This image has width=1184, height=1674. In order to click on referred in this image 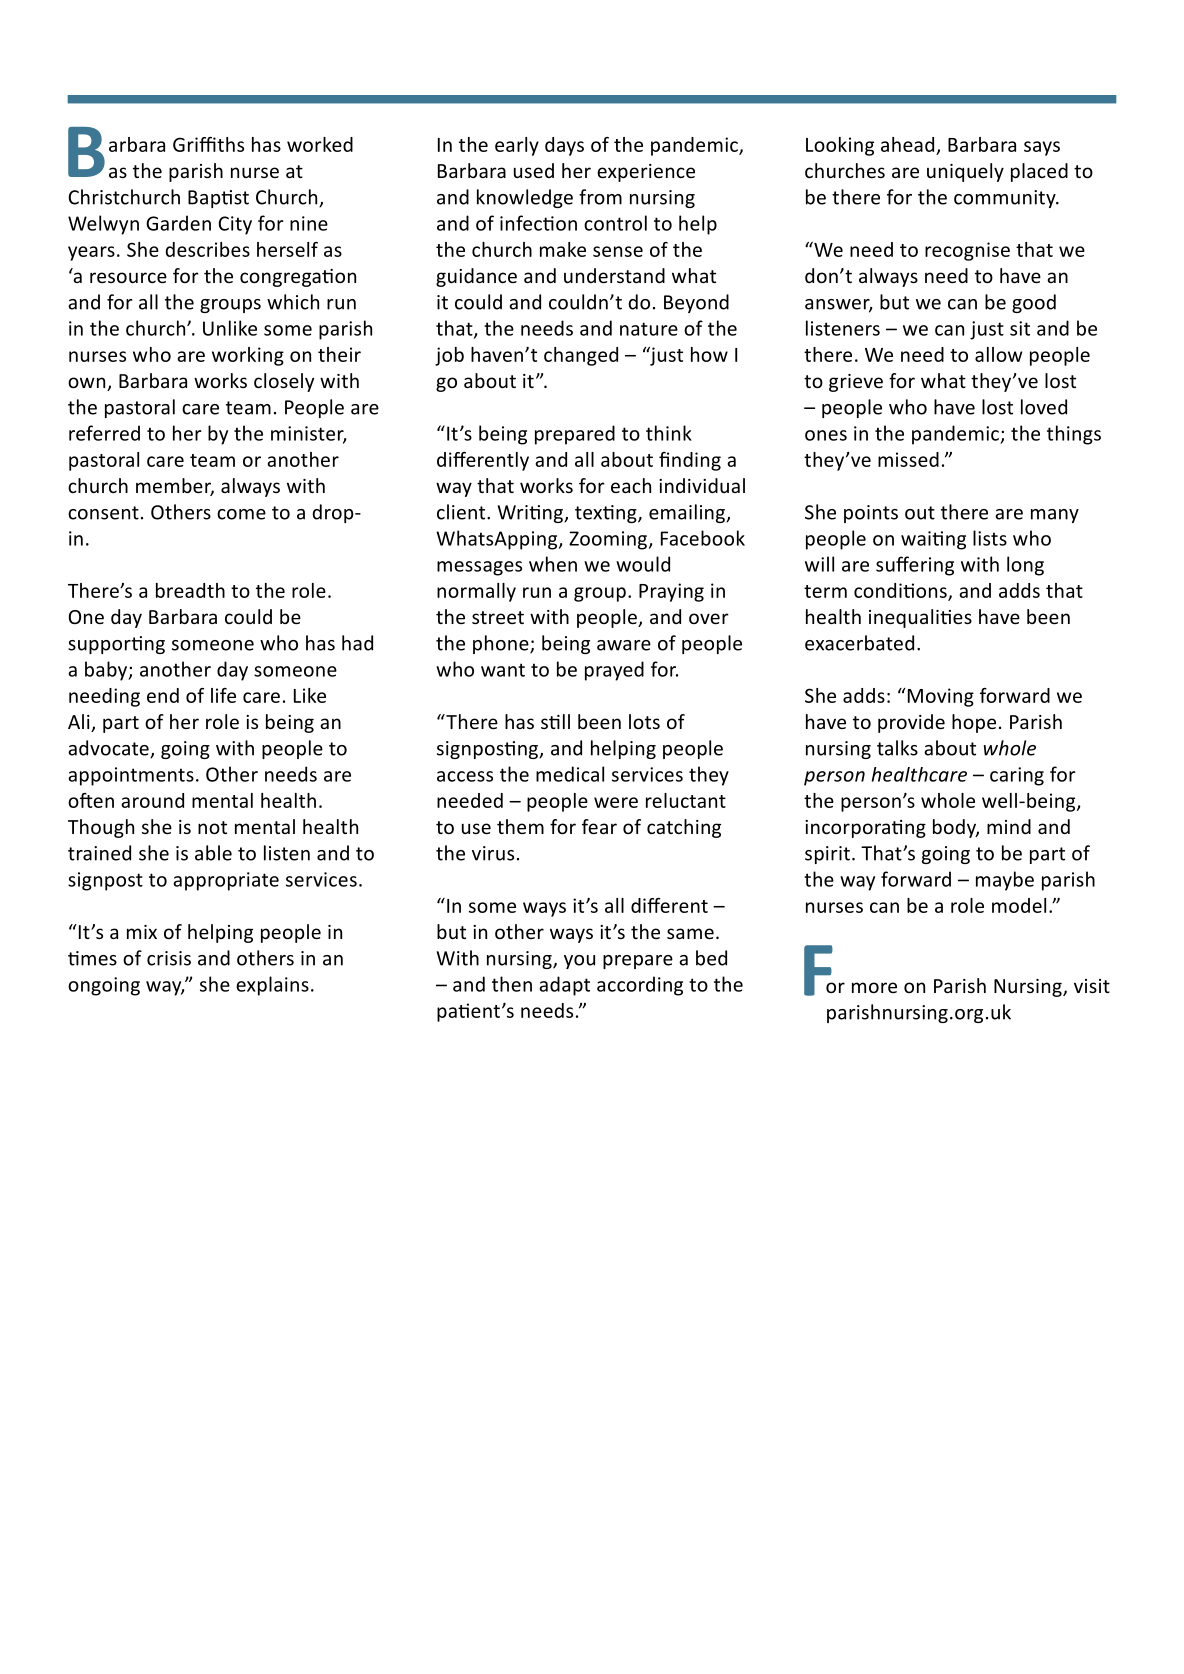, I will do `click(104, 433)`.
